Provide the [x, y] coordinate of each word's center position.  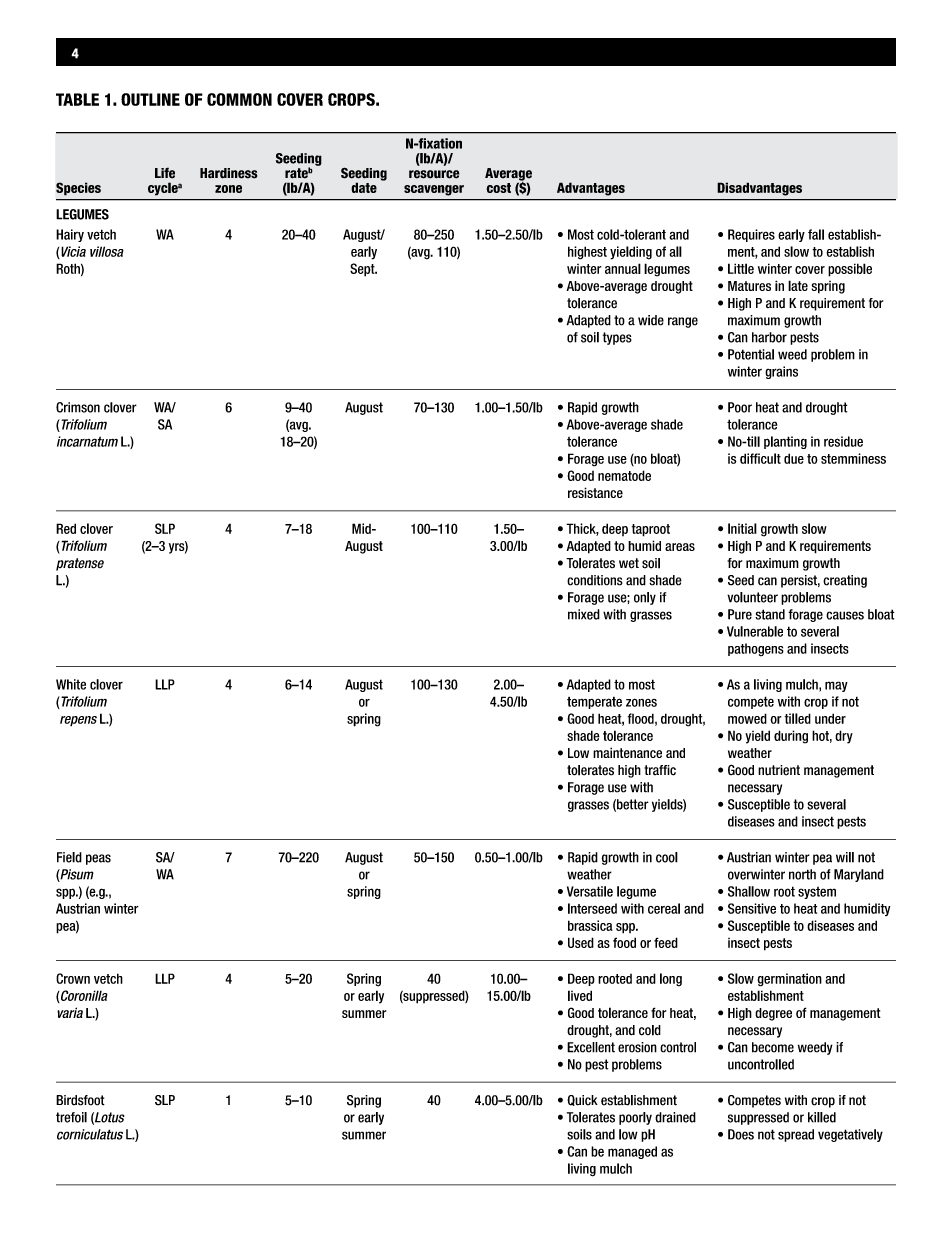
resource [434, 174]
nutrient [779, 770]
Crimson [78, 407]
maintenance [627, 752]
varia [70, 1012]
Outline [150, 99]
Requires [751, 235]
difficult [760, 458]
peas [98, 859]
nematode [624, 475]
